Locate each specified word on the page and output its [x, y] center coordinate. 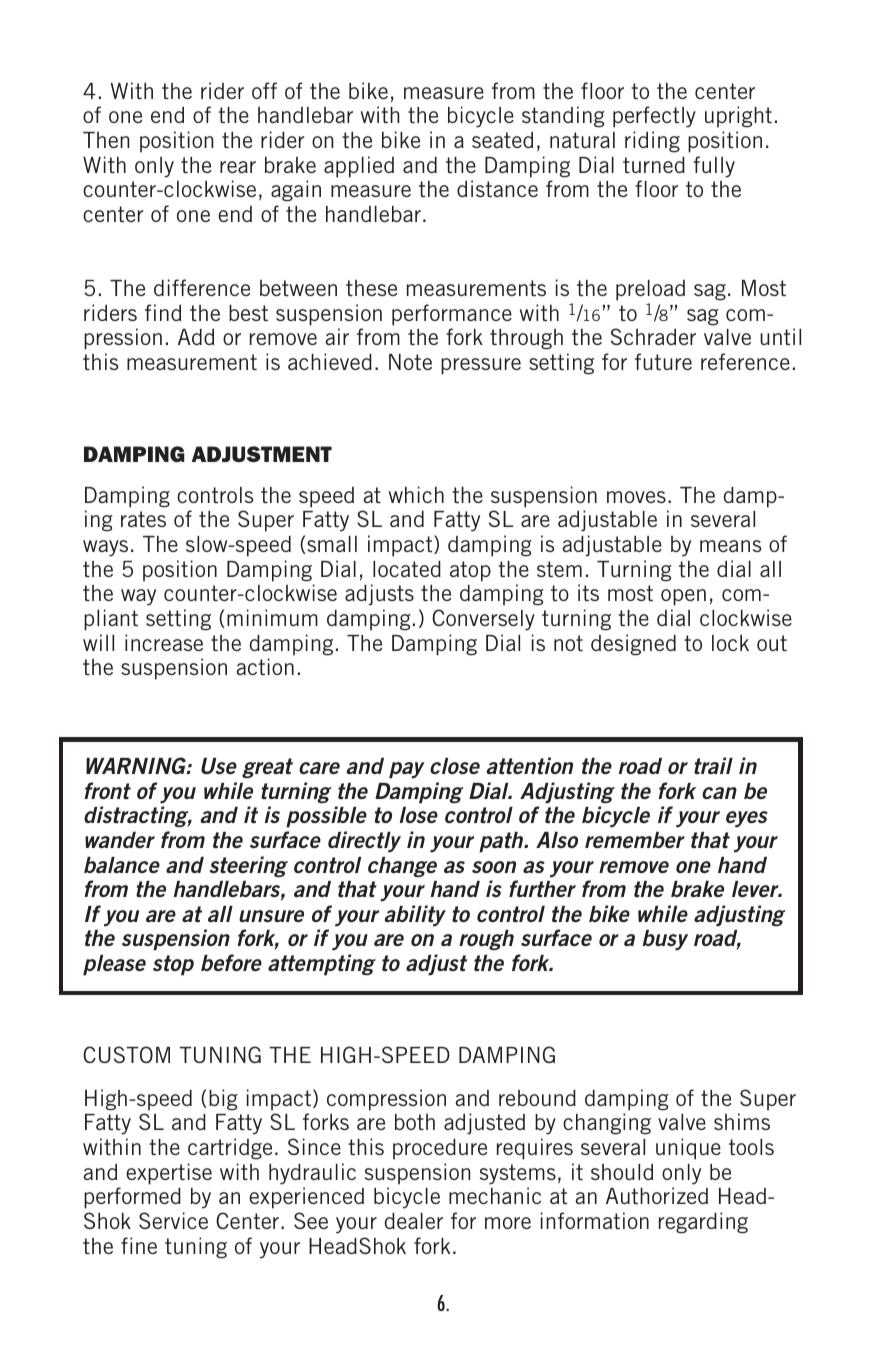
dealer [414, 1221]
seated [502, 140]
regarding [703, 1223]
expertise [169, 1174]
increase [164, 642]
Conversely [483, 620]
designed [633, 645]
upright [738, 117]
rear [238, 167]
